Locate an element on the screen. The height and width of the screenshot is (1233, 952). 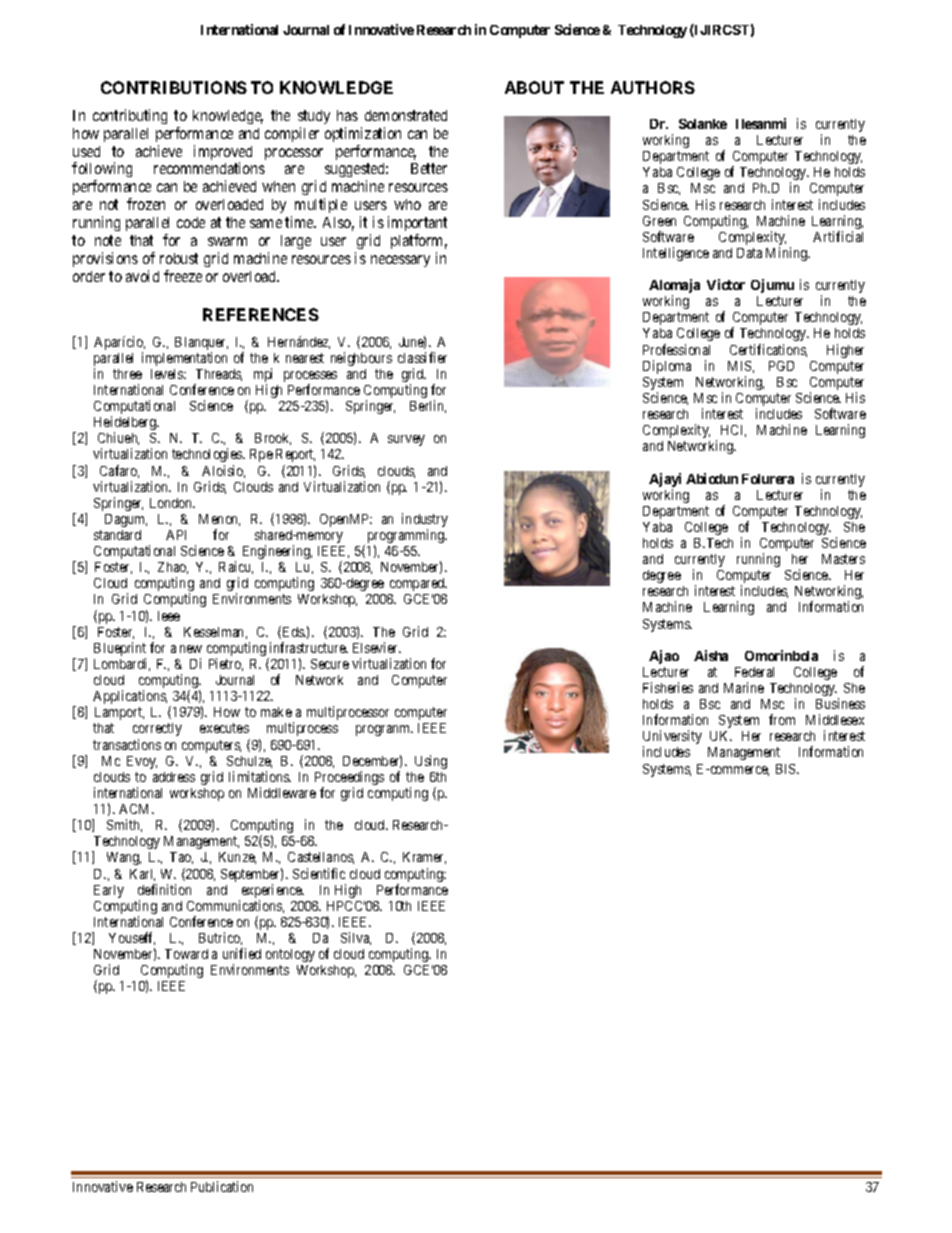
correctly is located at coordinates (157, 729).
